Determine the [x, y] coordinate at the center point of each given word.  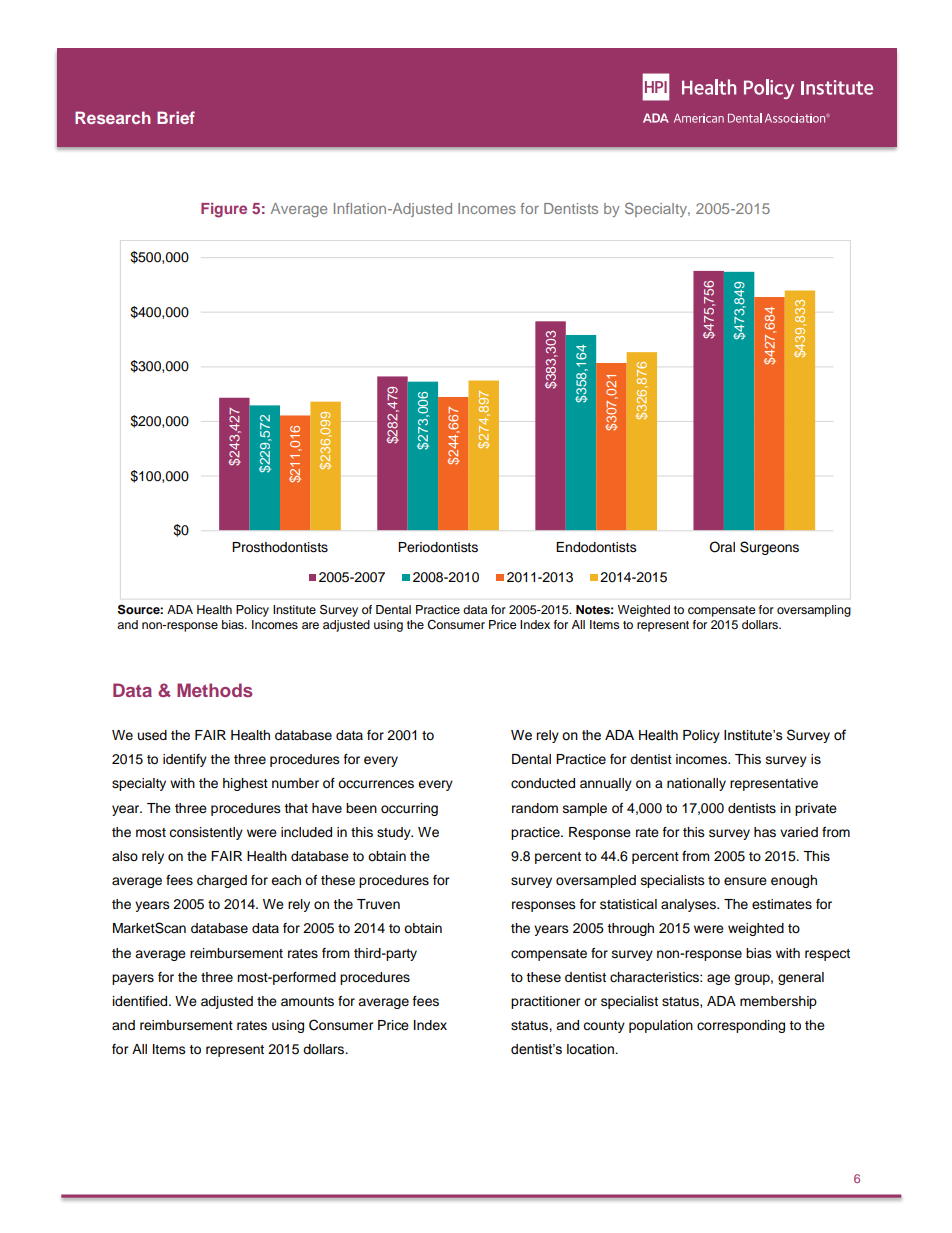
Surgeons [769, 548]
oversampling [814, 611]
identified [141, 1001]
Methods [215, 690]
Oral [722, 547]
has [765, 832]
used [152, 735]
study [395, 833]
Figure [224, 210]
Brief [176, 117]
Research [113, 117]
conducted [543, 783]
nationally [696, 784]
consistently [206, 833]
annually [606, 784]
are [310, 625]
